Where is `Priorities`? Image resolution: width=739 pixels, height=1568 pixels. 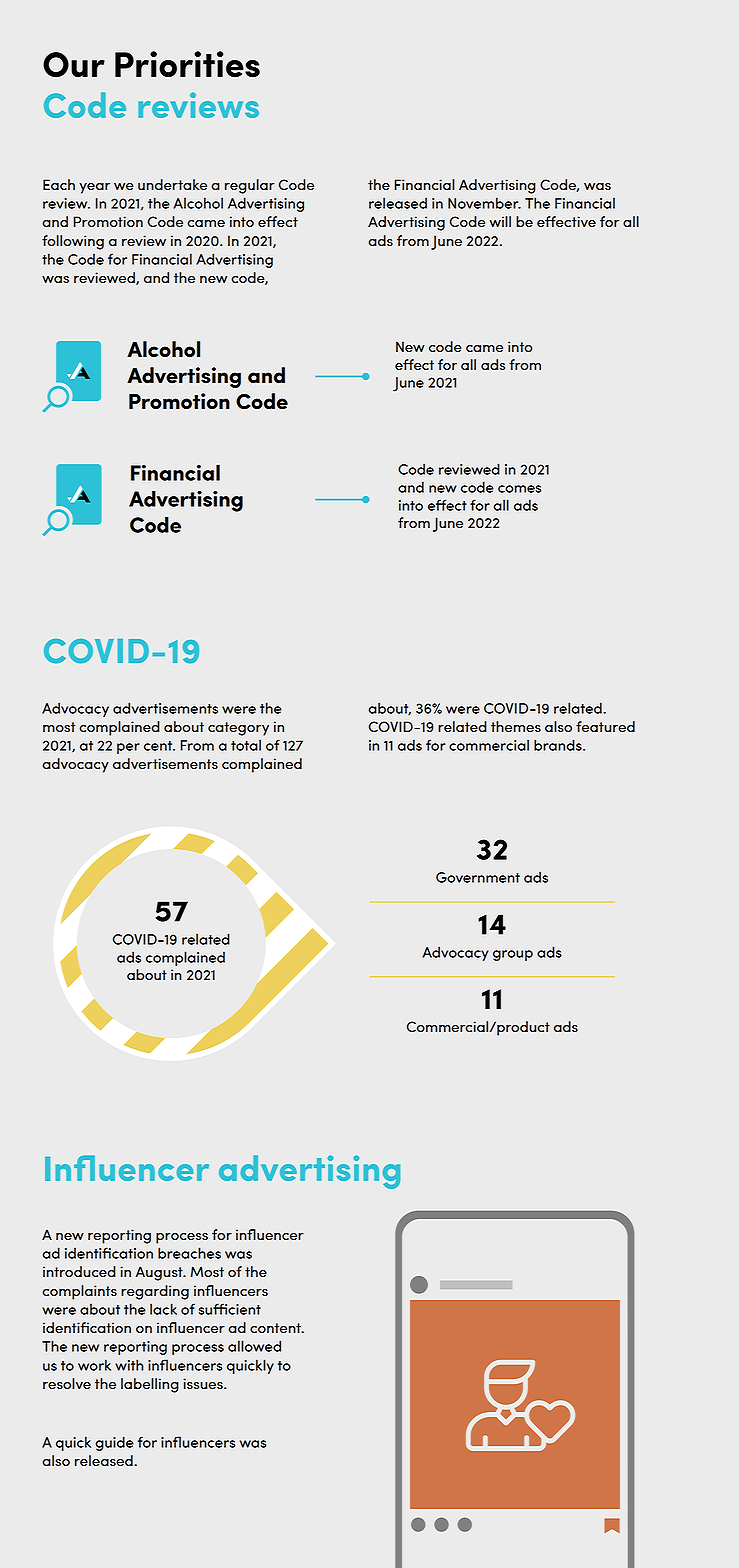
Priorities is located at coordinates (187, 64).
